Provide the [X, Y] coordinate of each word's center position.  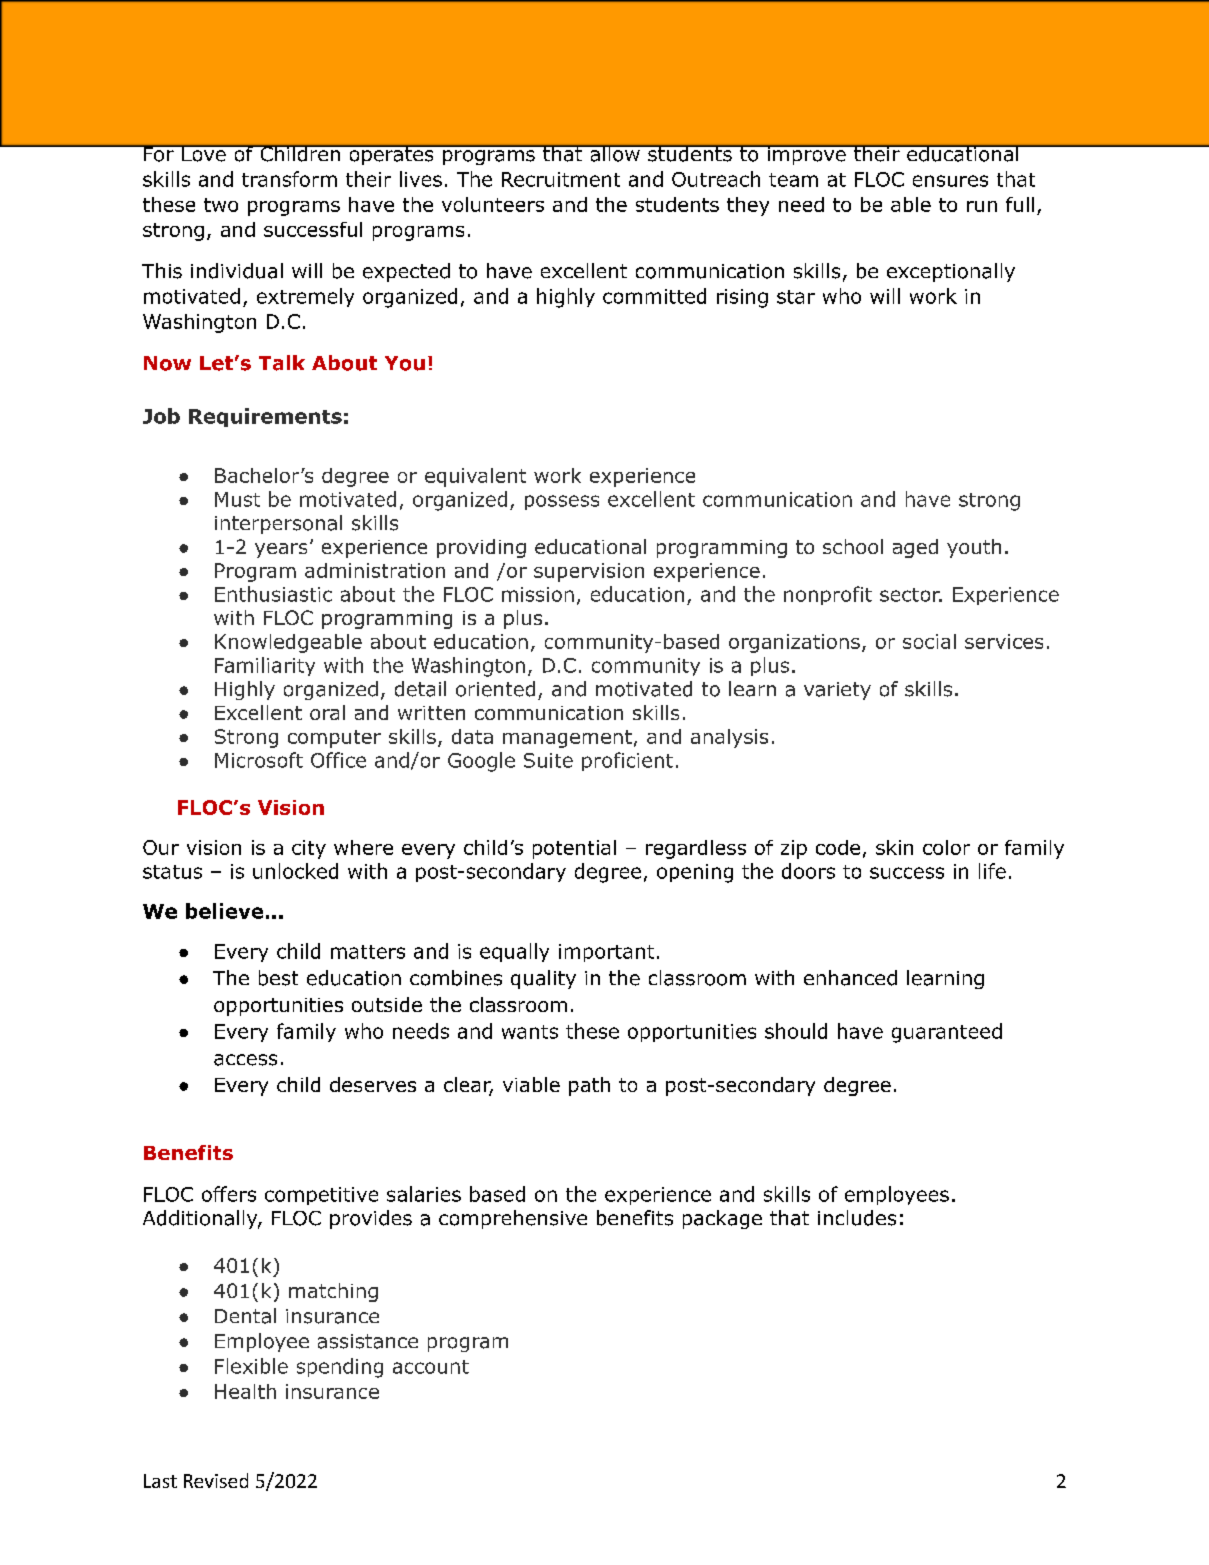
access [245, 1060]
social [929, 641]
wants [530, 1032]
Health [245, 1391]
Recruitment [561, 179]
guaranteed [947, 1033]
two [221, 205]
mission [538, 594]
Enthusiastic [273, 594]
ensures [950, 181]
